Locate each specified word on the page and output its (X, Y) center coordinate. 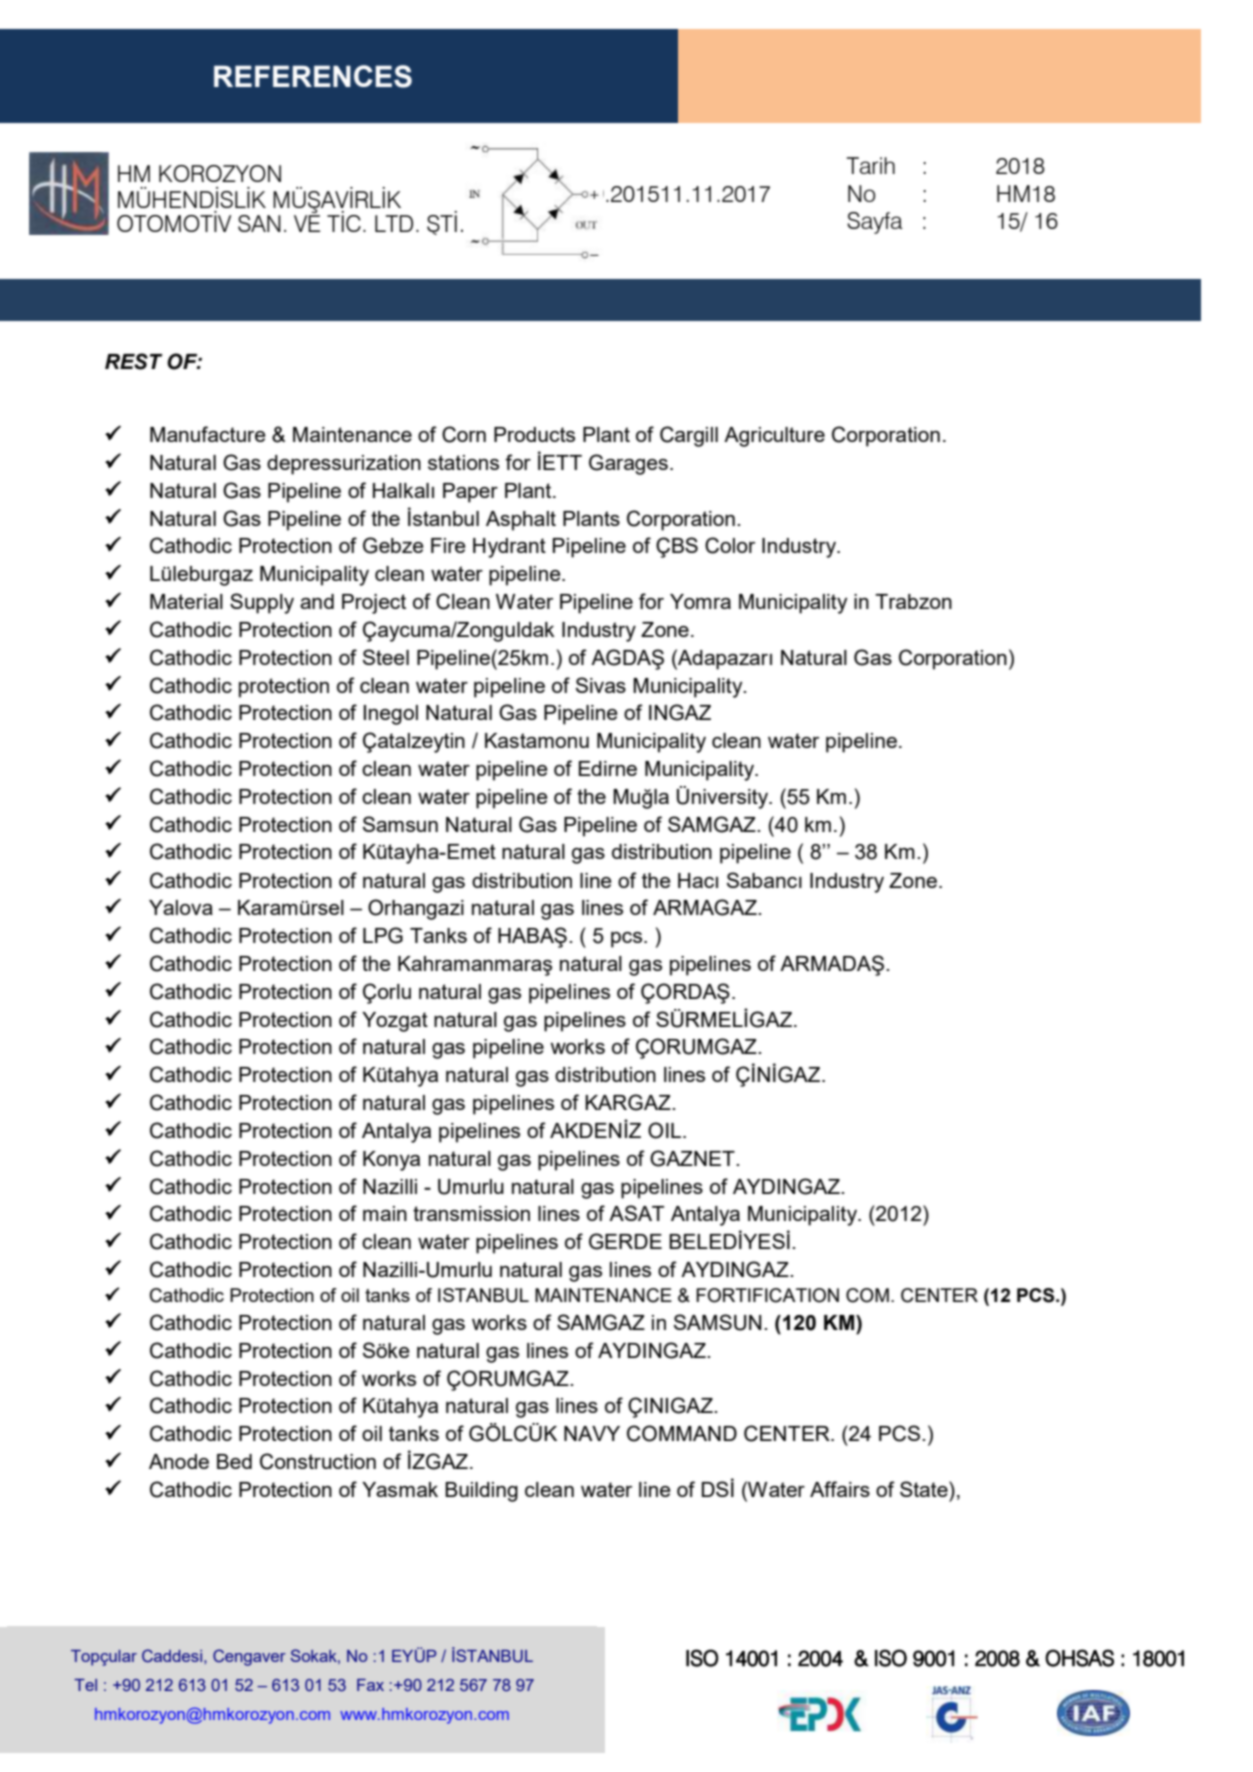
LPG (383, 935)
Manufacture (208, 434)
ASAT (636, 1213)
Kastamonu (537, 740)
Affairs (840, 1489)
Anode (179, 1461)
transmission (471, 1213)
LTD (394, 223)
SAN (259, 223)
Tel (85, 1685)
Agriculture (774, 437)
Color (730, 545)
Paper (470, 493)
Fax (370, 1685)
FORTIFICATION (767, 1295)
